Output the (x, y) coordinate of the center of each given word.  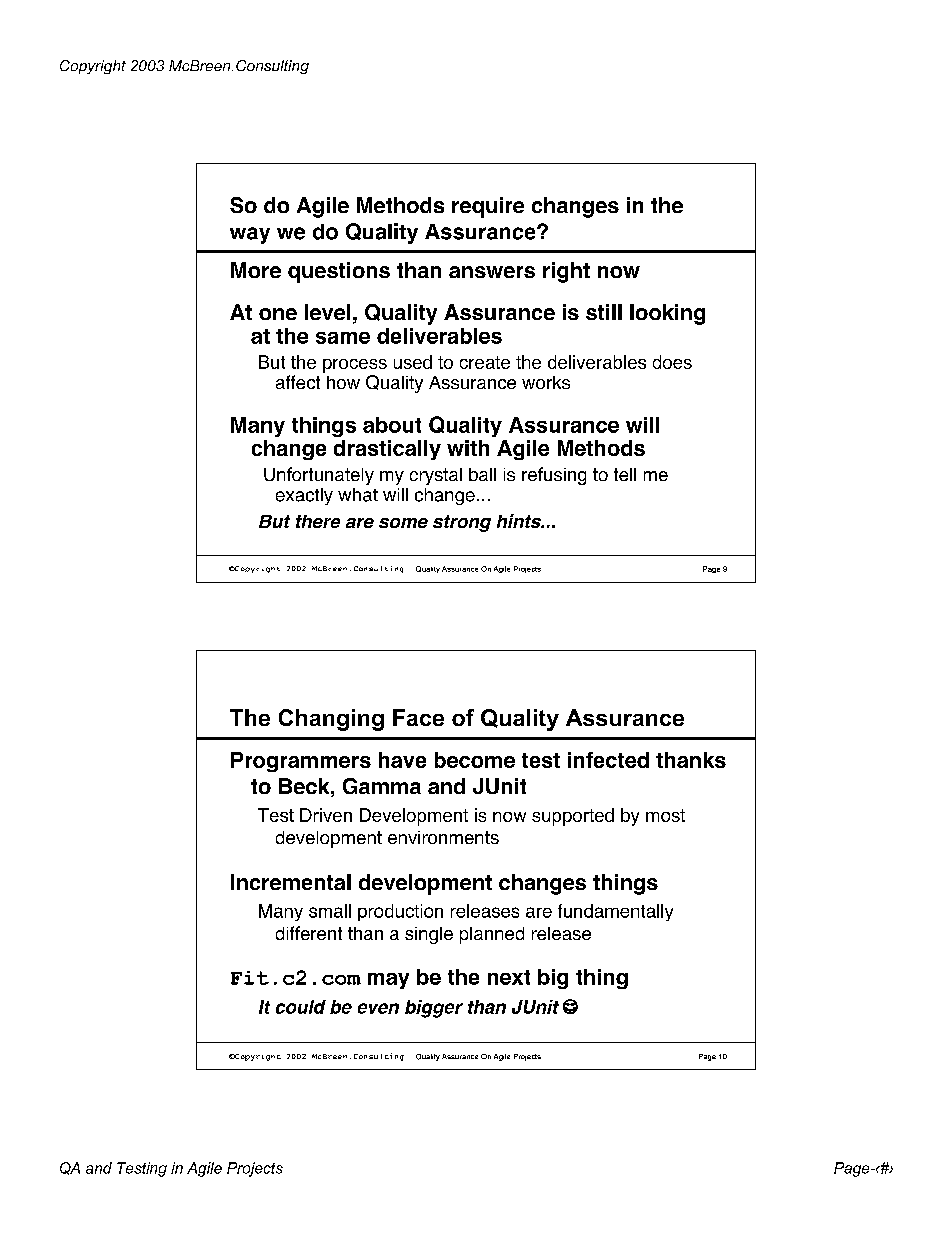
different (309, 933)
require (488, 207)
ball (482, 474)
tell (625, 474)
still (604, 312)
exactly (304, 496)
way (250, 235)
